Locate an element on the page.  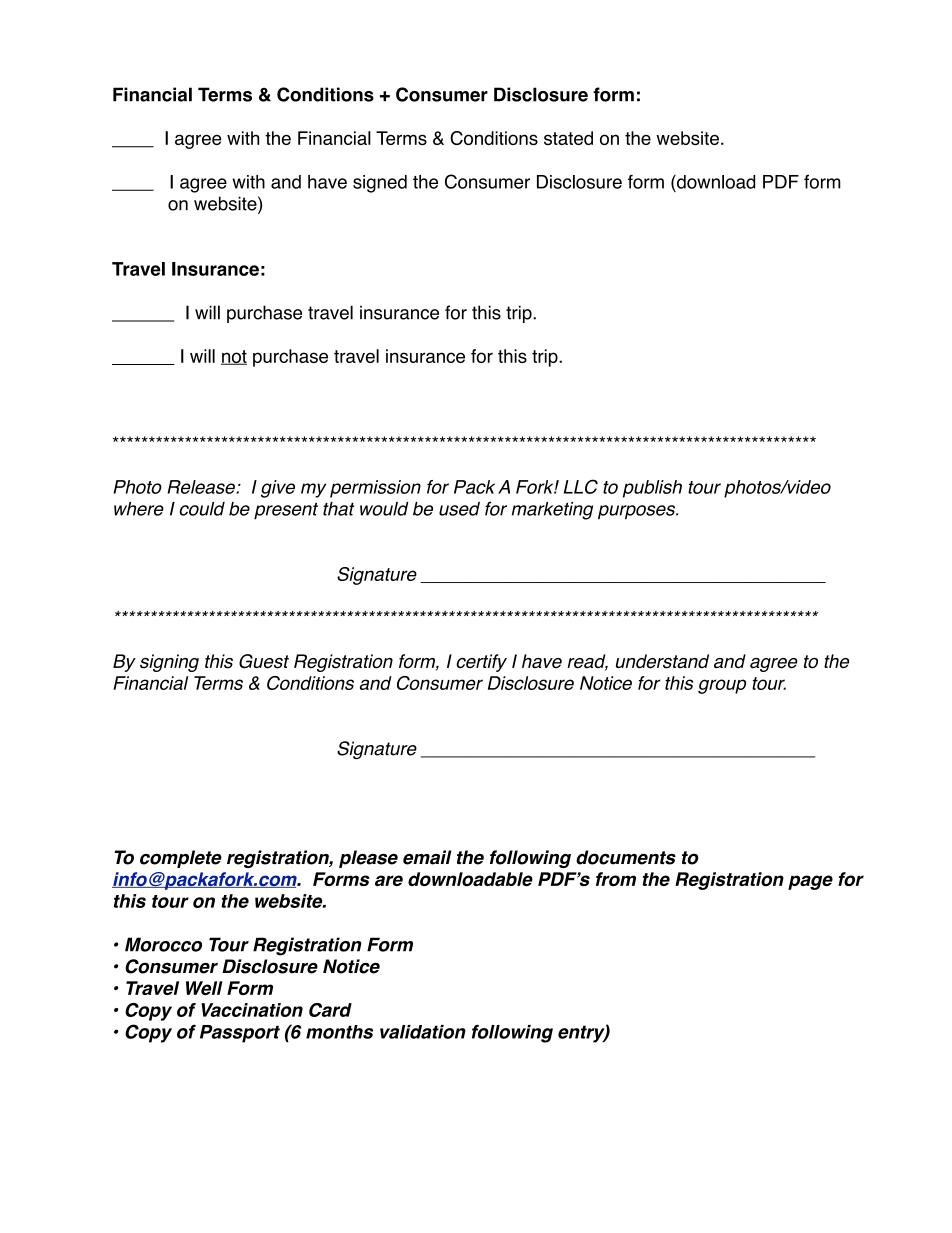
stated is located at coordinates (568, 138).
